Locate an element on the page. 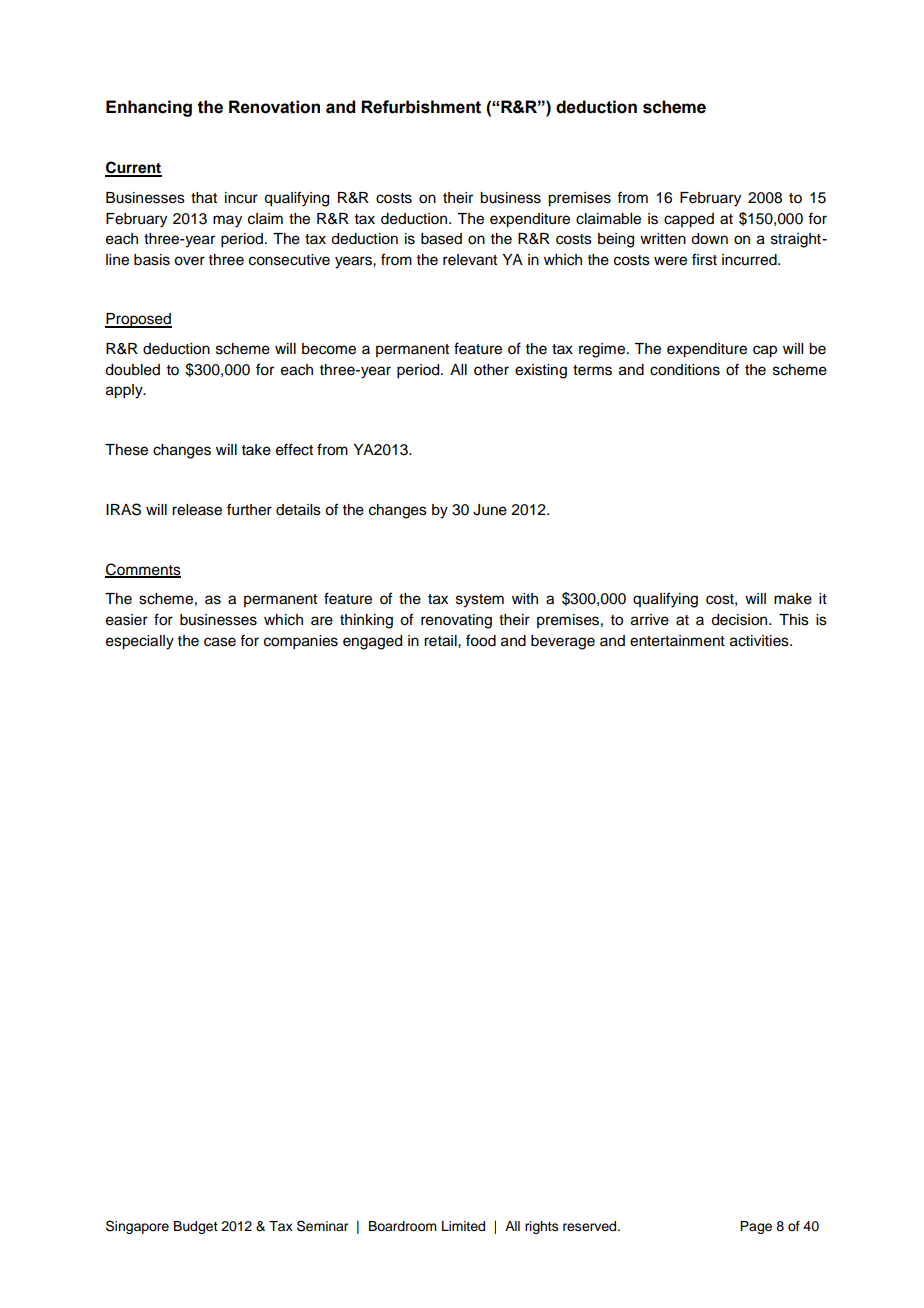  other is located at coordinates (491, 370).
